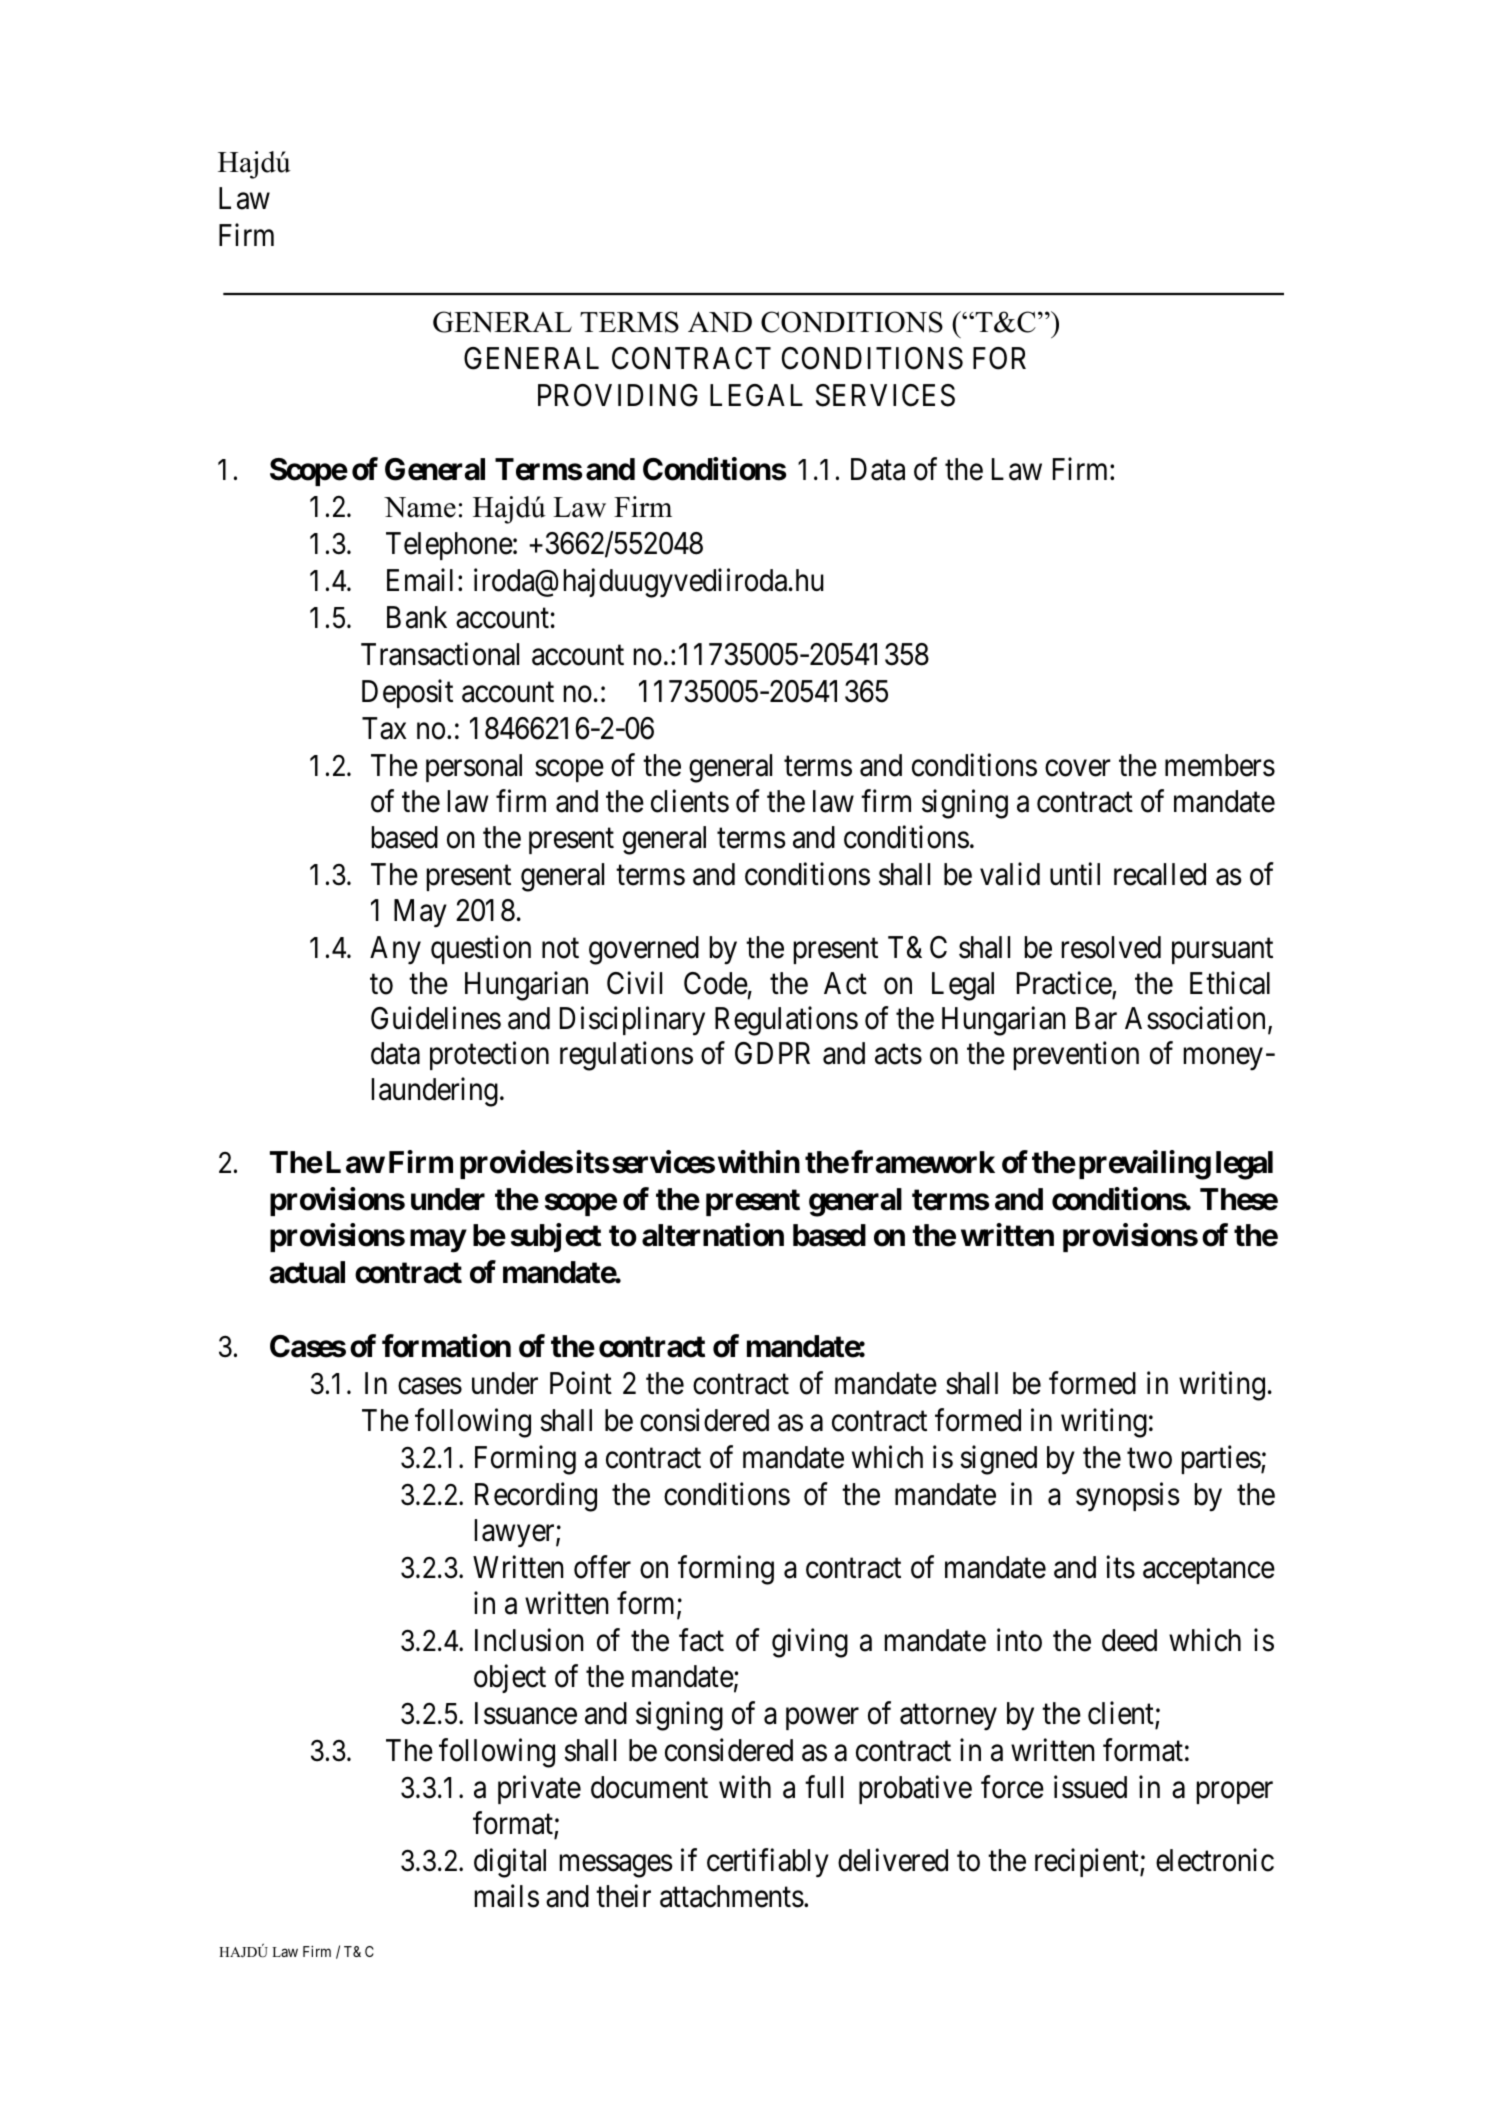 The image size is (1491, 2109). Describe the element at coordinates (768, 1863) in the image. I see `certifiably` at that location.
